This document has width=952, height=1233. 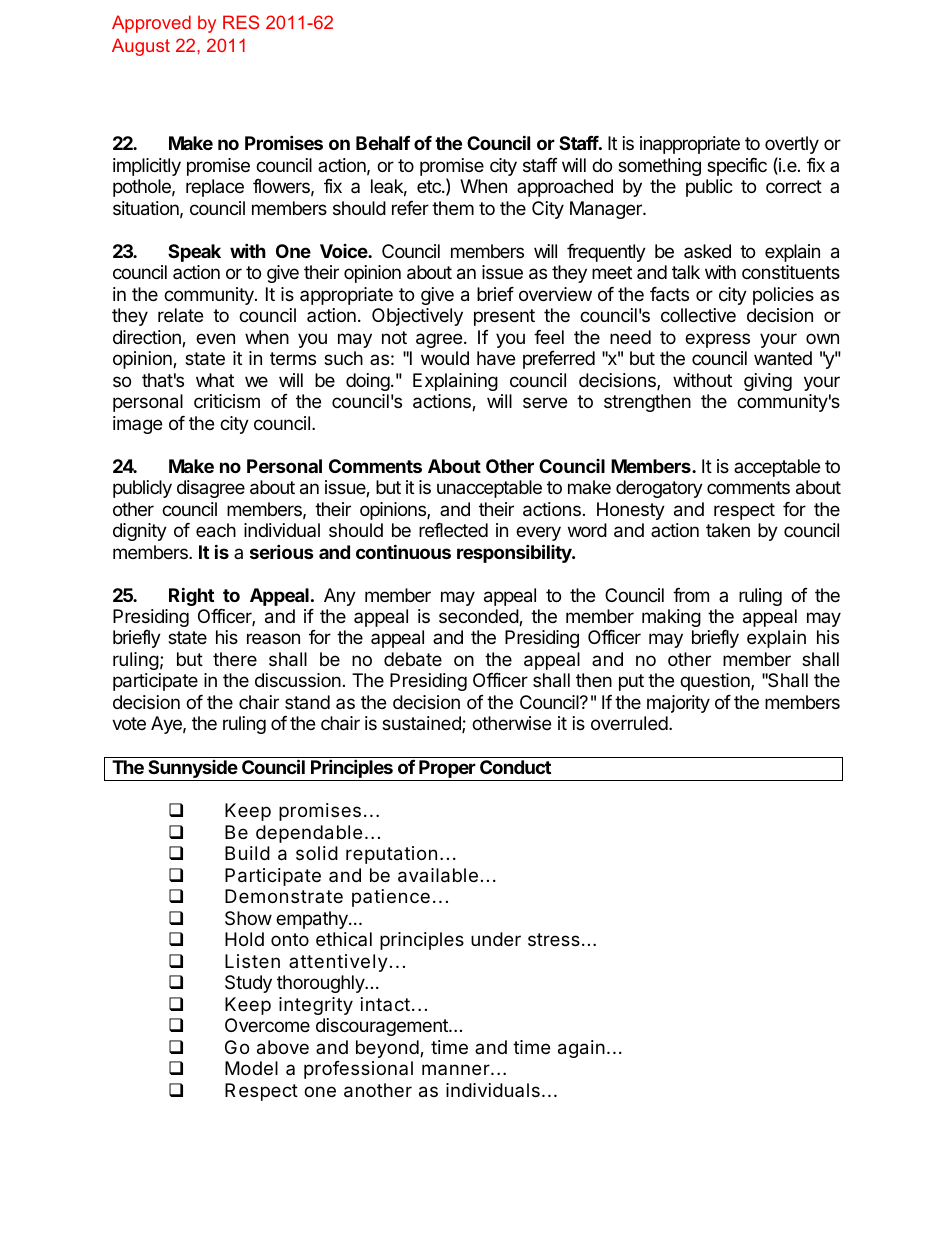 I want to click on manner, so click(x=456, y=1069).
